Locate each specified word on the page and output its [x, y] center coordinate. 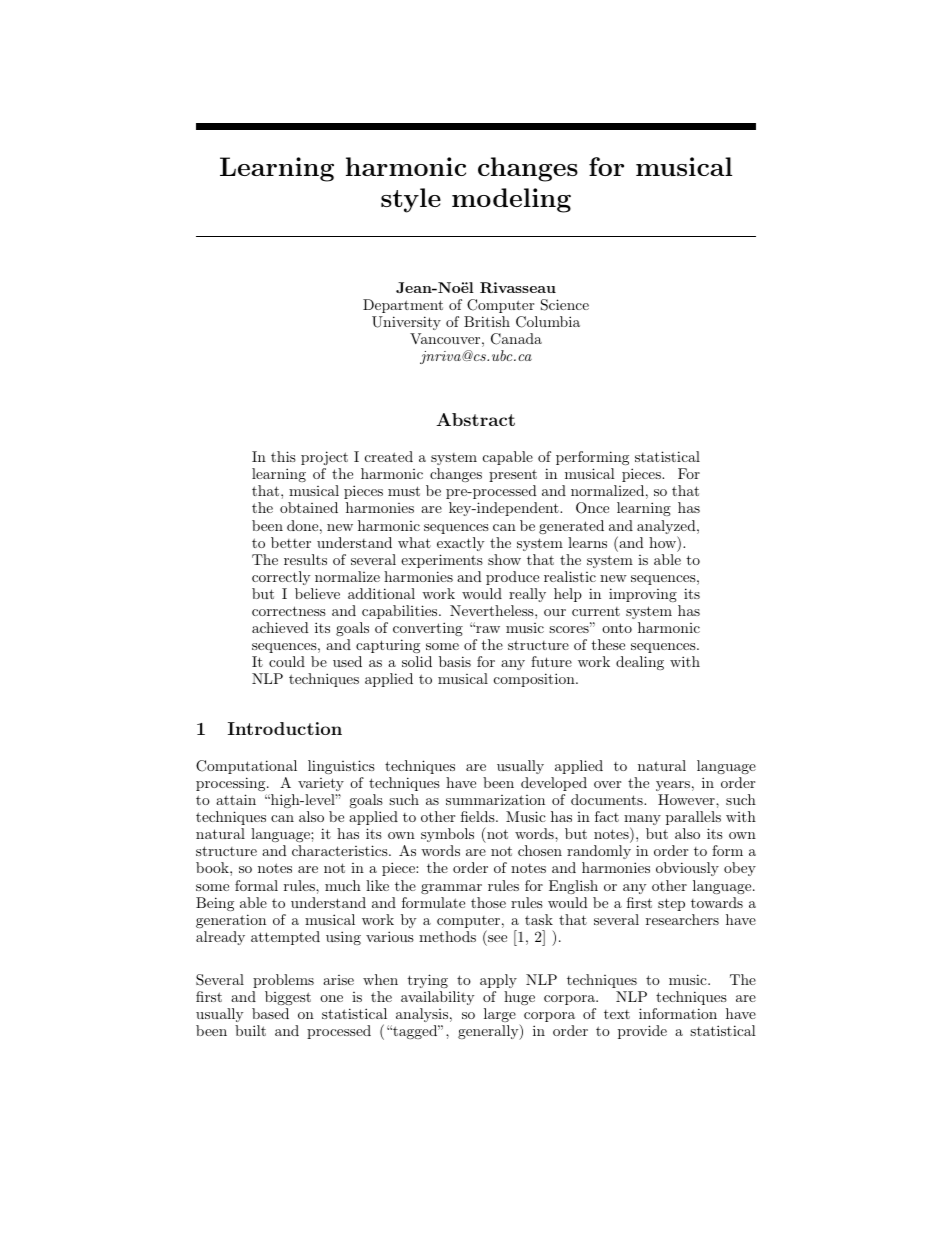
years [673, 786]
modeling [511, 200]
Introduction [285, 728]
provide [642, 1032]
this [283, 456]
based [270, 1013]
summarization [495, 800]
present [513, 475]
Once [592, 508]
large [500, 1015]
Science [565, 305]
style [411, 200]
